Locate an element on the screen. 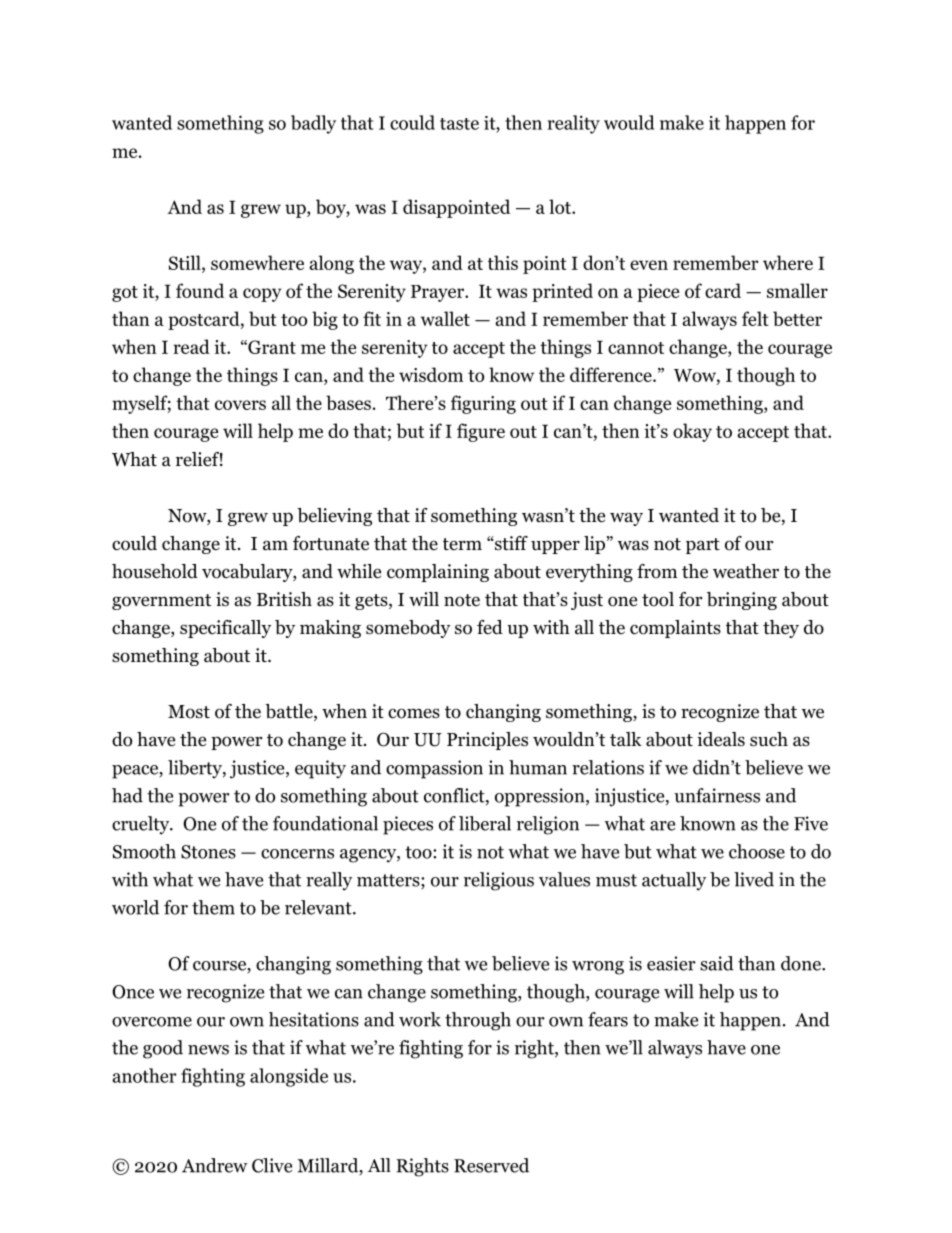 The image size is (952, 1233). reality is located at coordinates (574, 124).
